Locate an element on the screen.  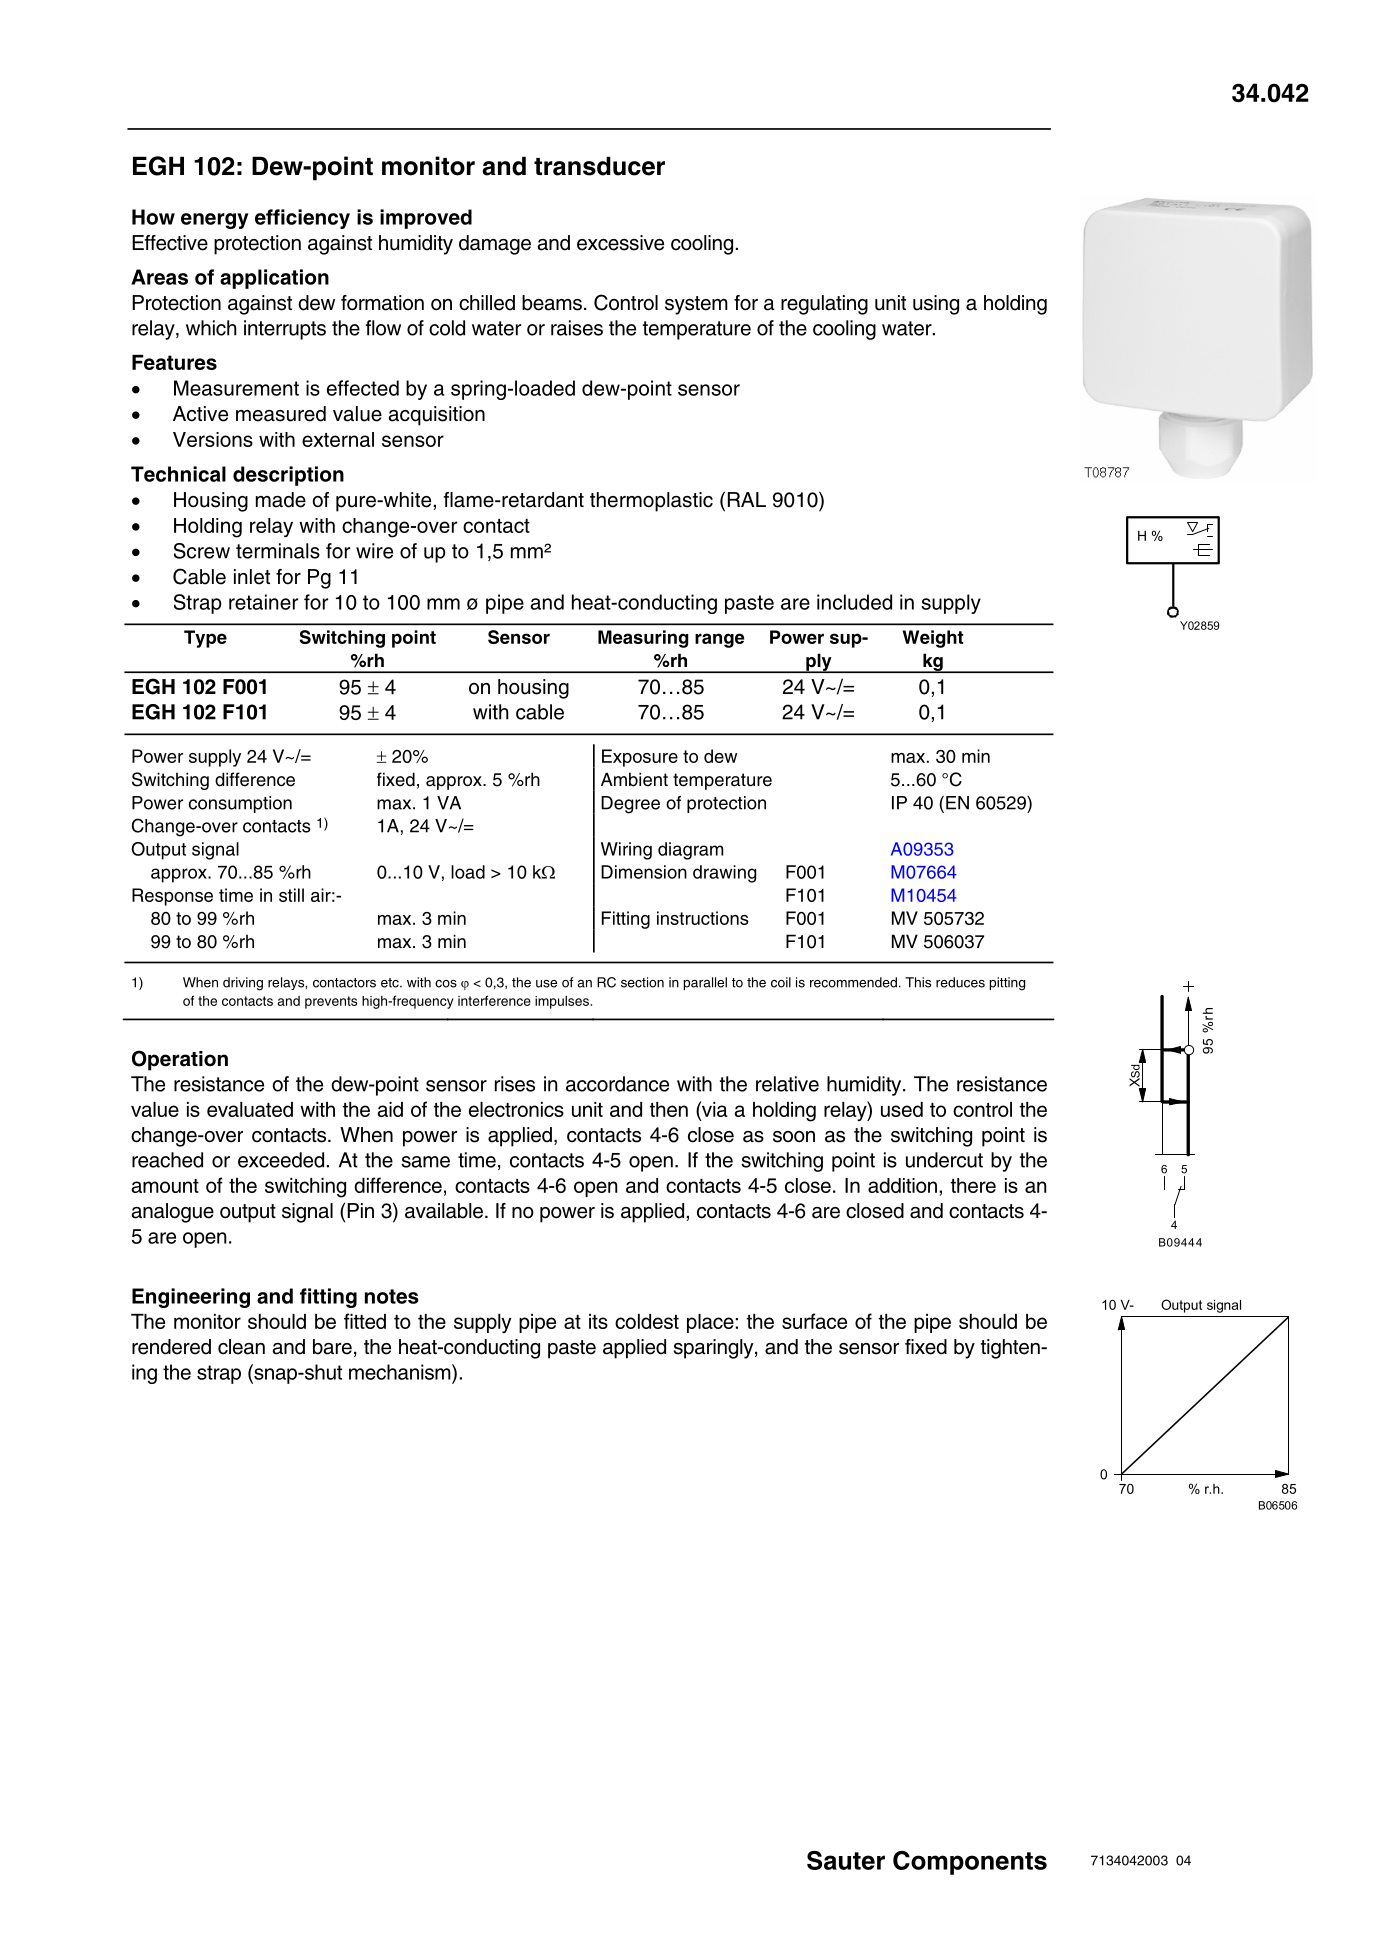
mechanism is located at coordinates (401, 1372).
